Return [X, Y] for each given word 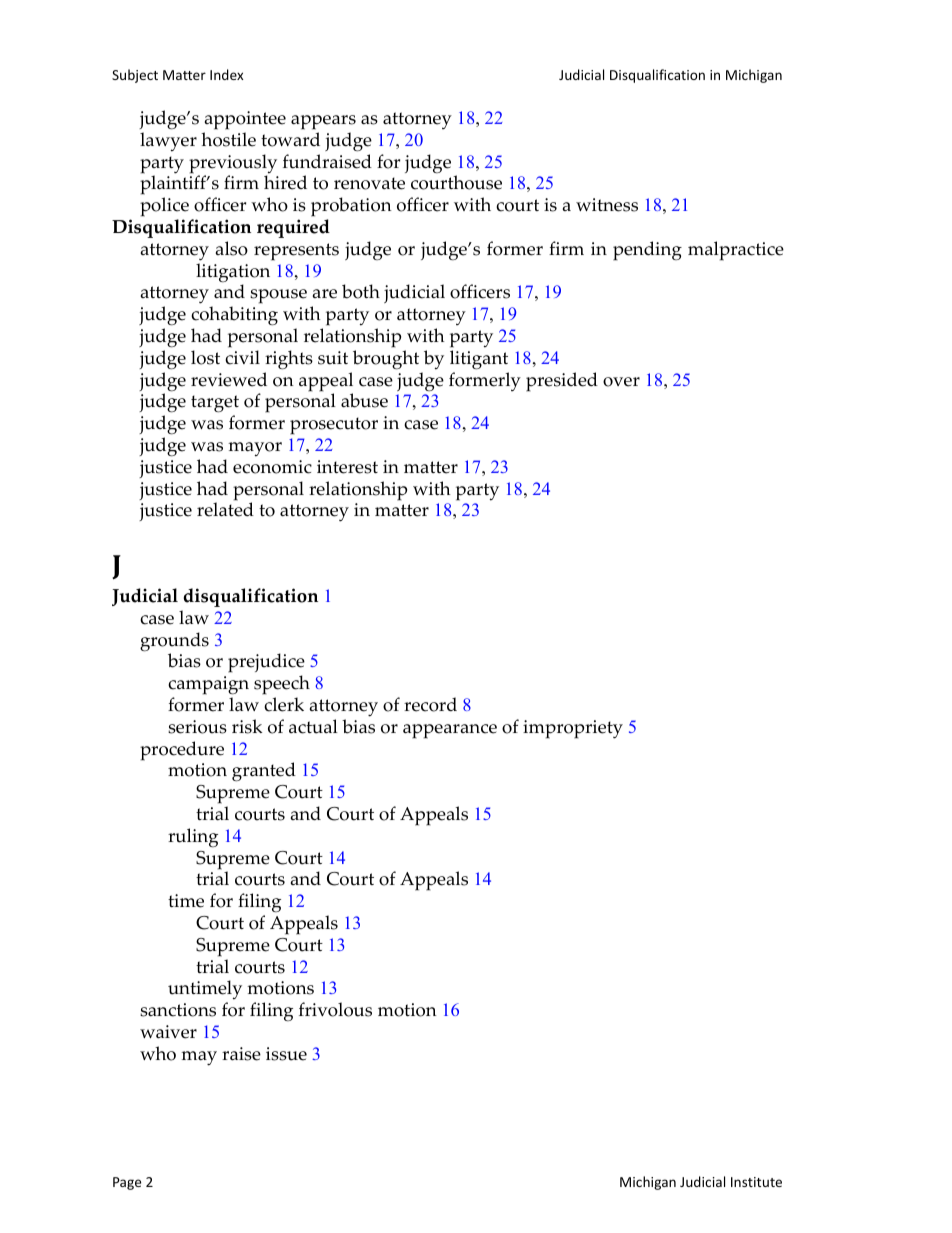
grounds [174, 643]
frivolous [335, 1009]
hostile [228, 139]
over [621, 382]
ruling [193, 838]
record [430, 704]
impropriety [573, 729]
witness [607, 205]
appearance [450, 731]
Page [127, 1183]
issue [286, 1054]
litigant [479, 360]
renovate [369, 183]
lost [205, 357]
